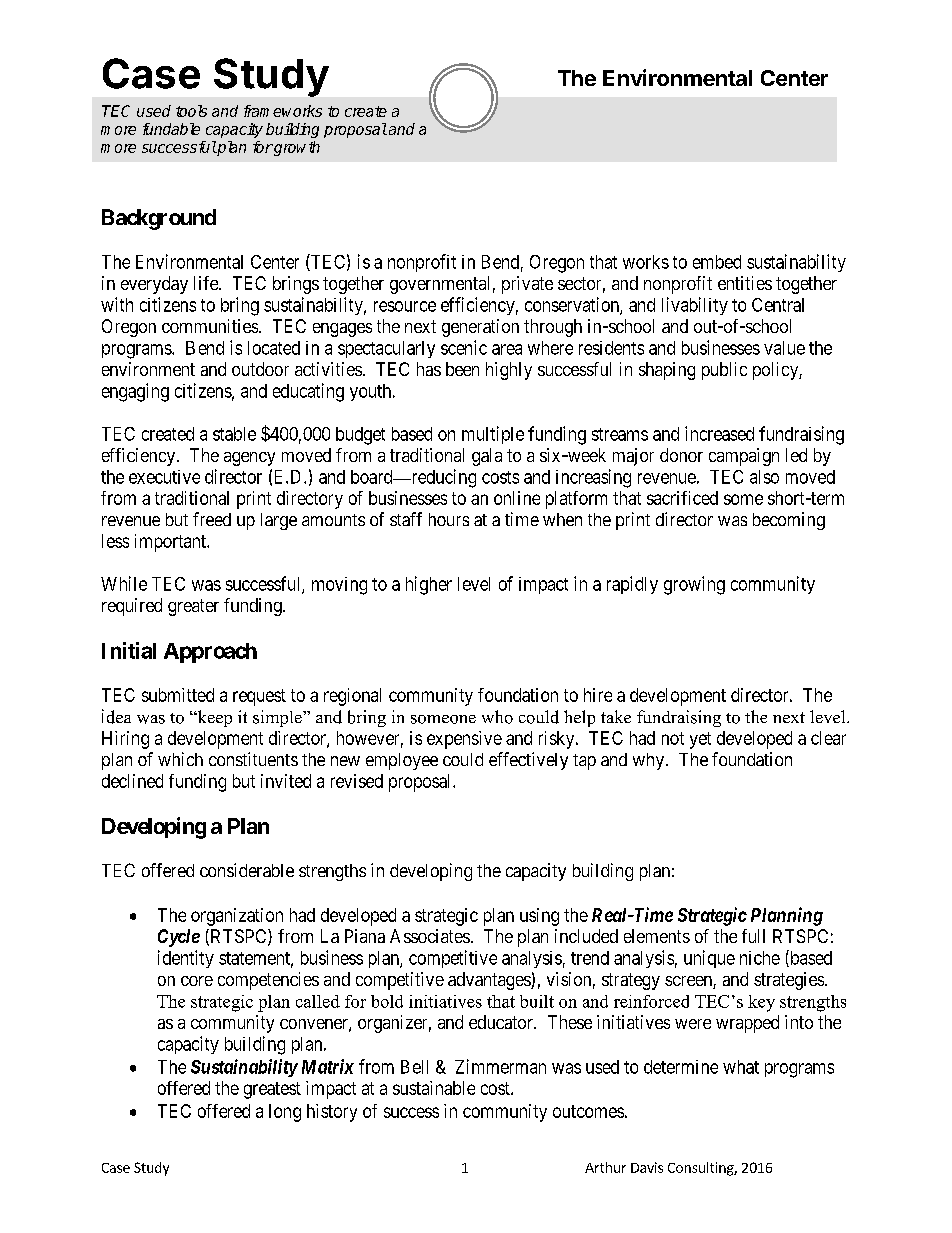 The image size is (952, 1233). Describe the element at coordinates (487, 457) in the document. I see `gala` at that location.
